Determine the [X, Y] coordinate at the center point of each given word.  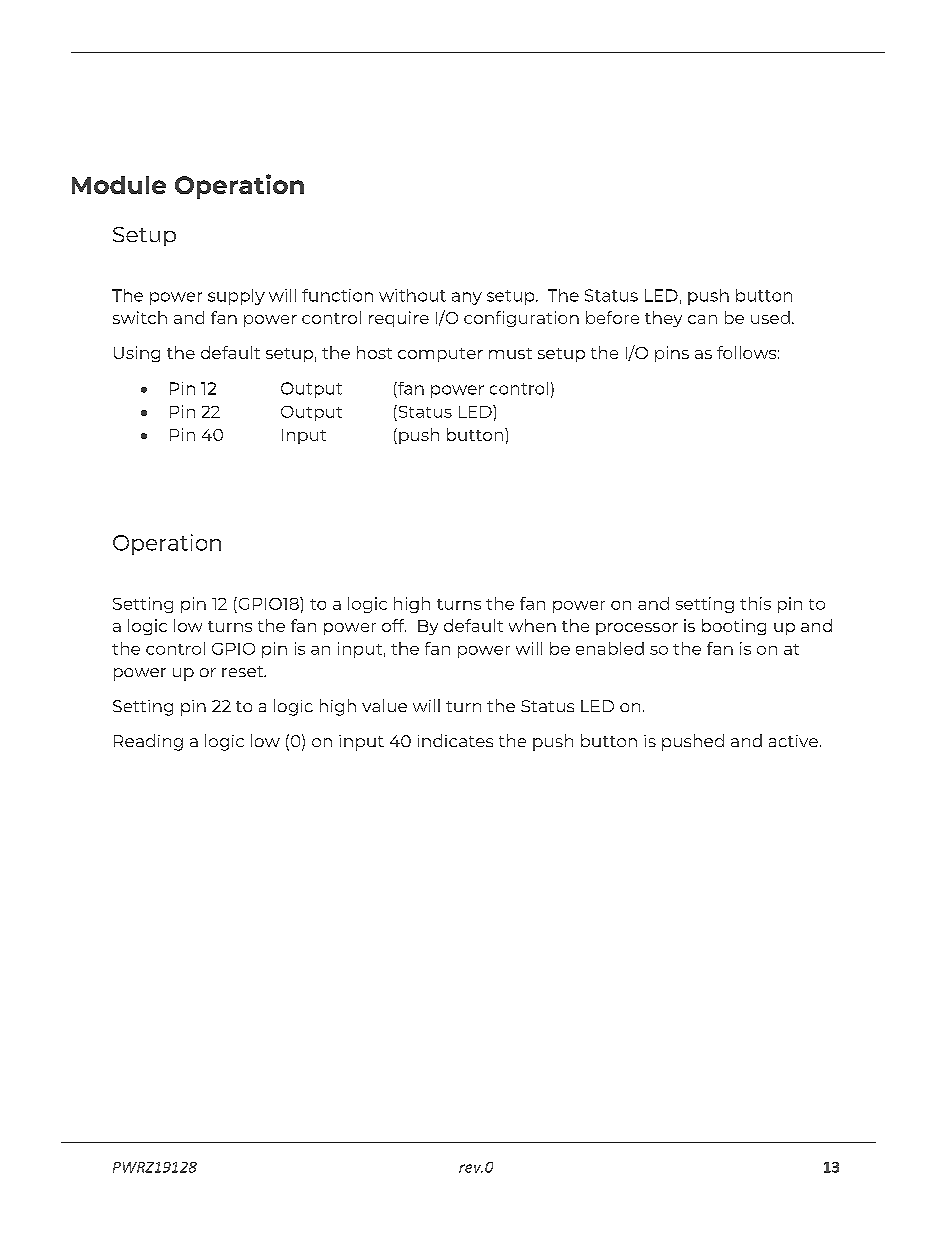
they [663, 319]
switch [140, 317]
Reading [148, 742]
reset [244, 671]
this [755, 603]
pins [672, 354]
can [702, 319]
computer [440, 355]
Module [119, 185]
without [412, 295]
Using [137, 354]
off [394, 625]
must [510, 353]
